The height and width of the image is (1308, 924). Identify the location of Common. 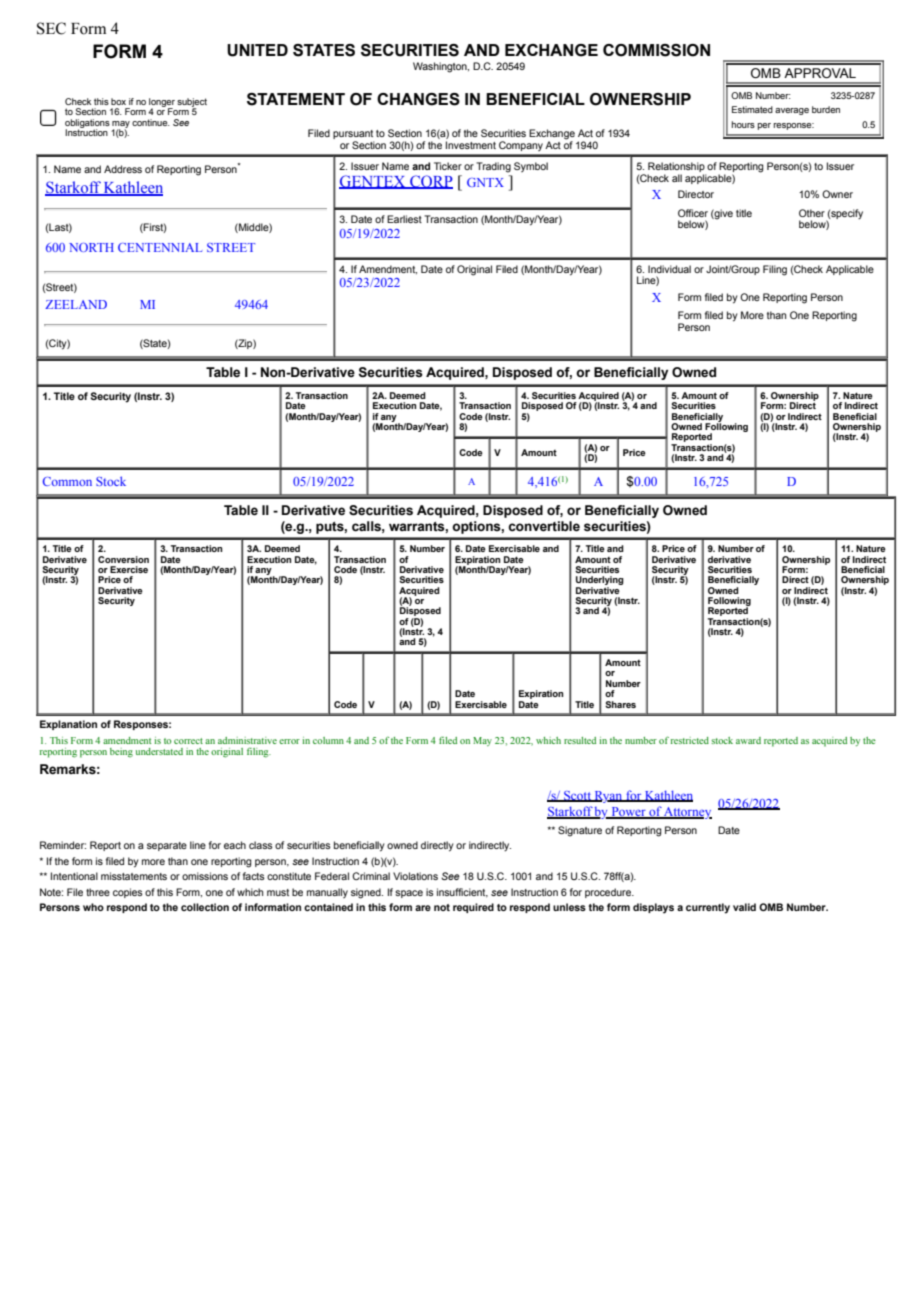
(67, 481).
